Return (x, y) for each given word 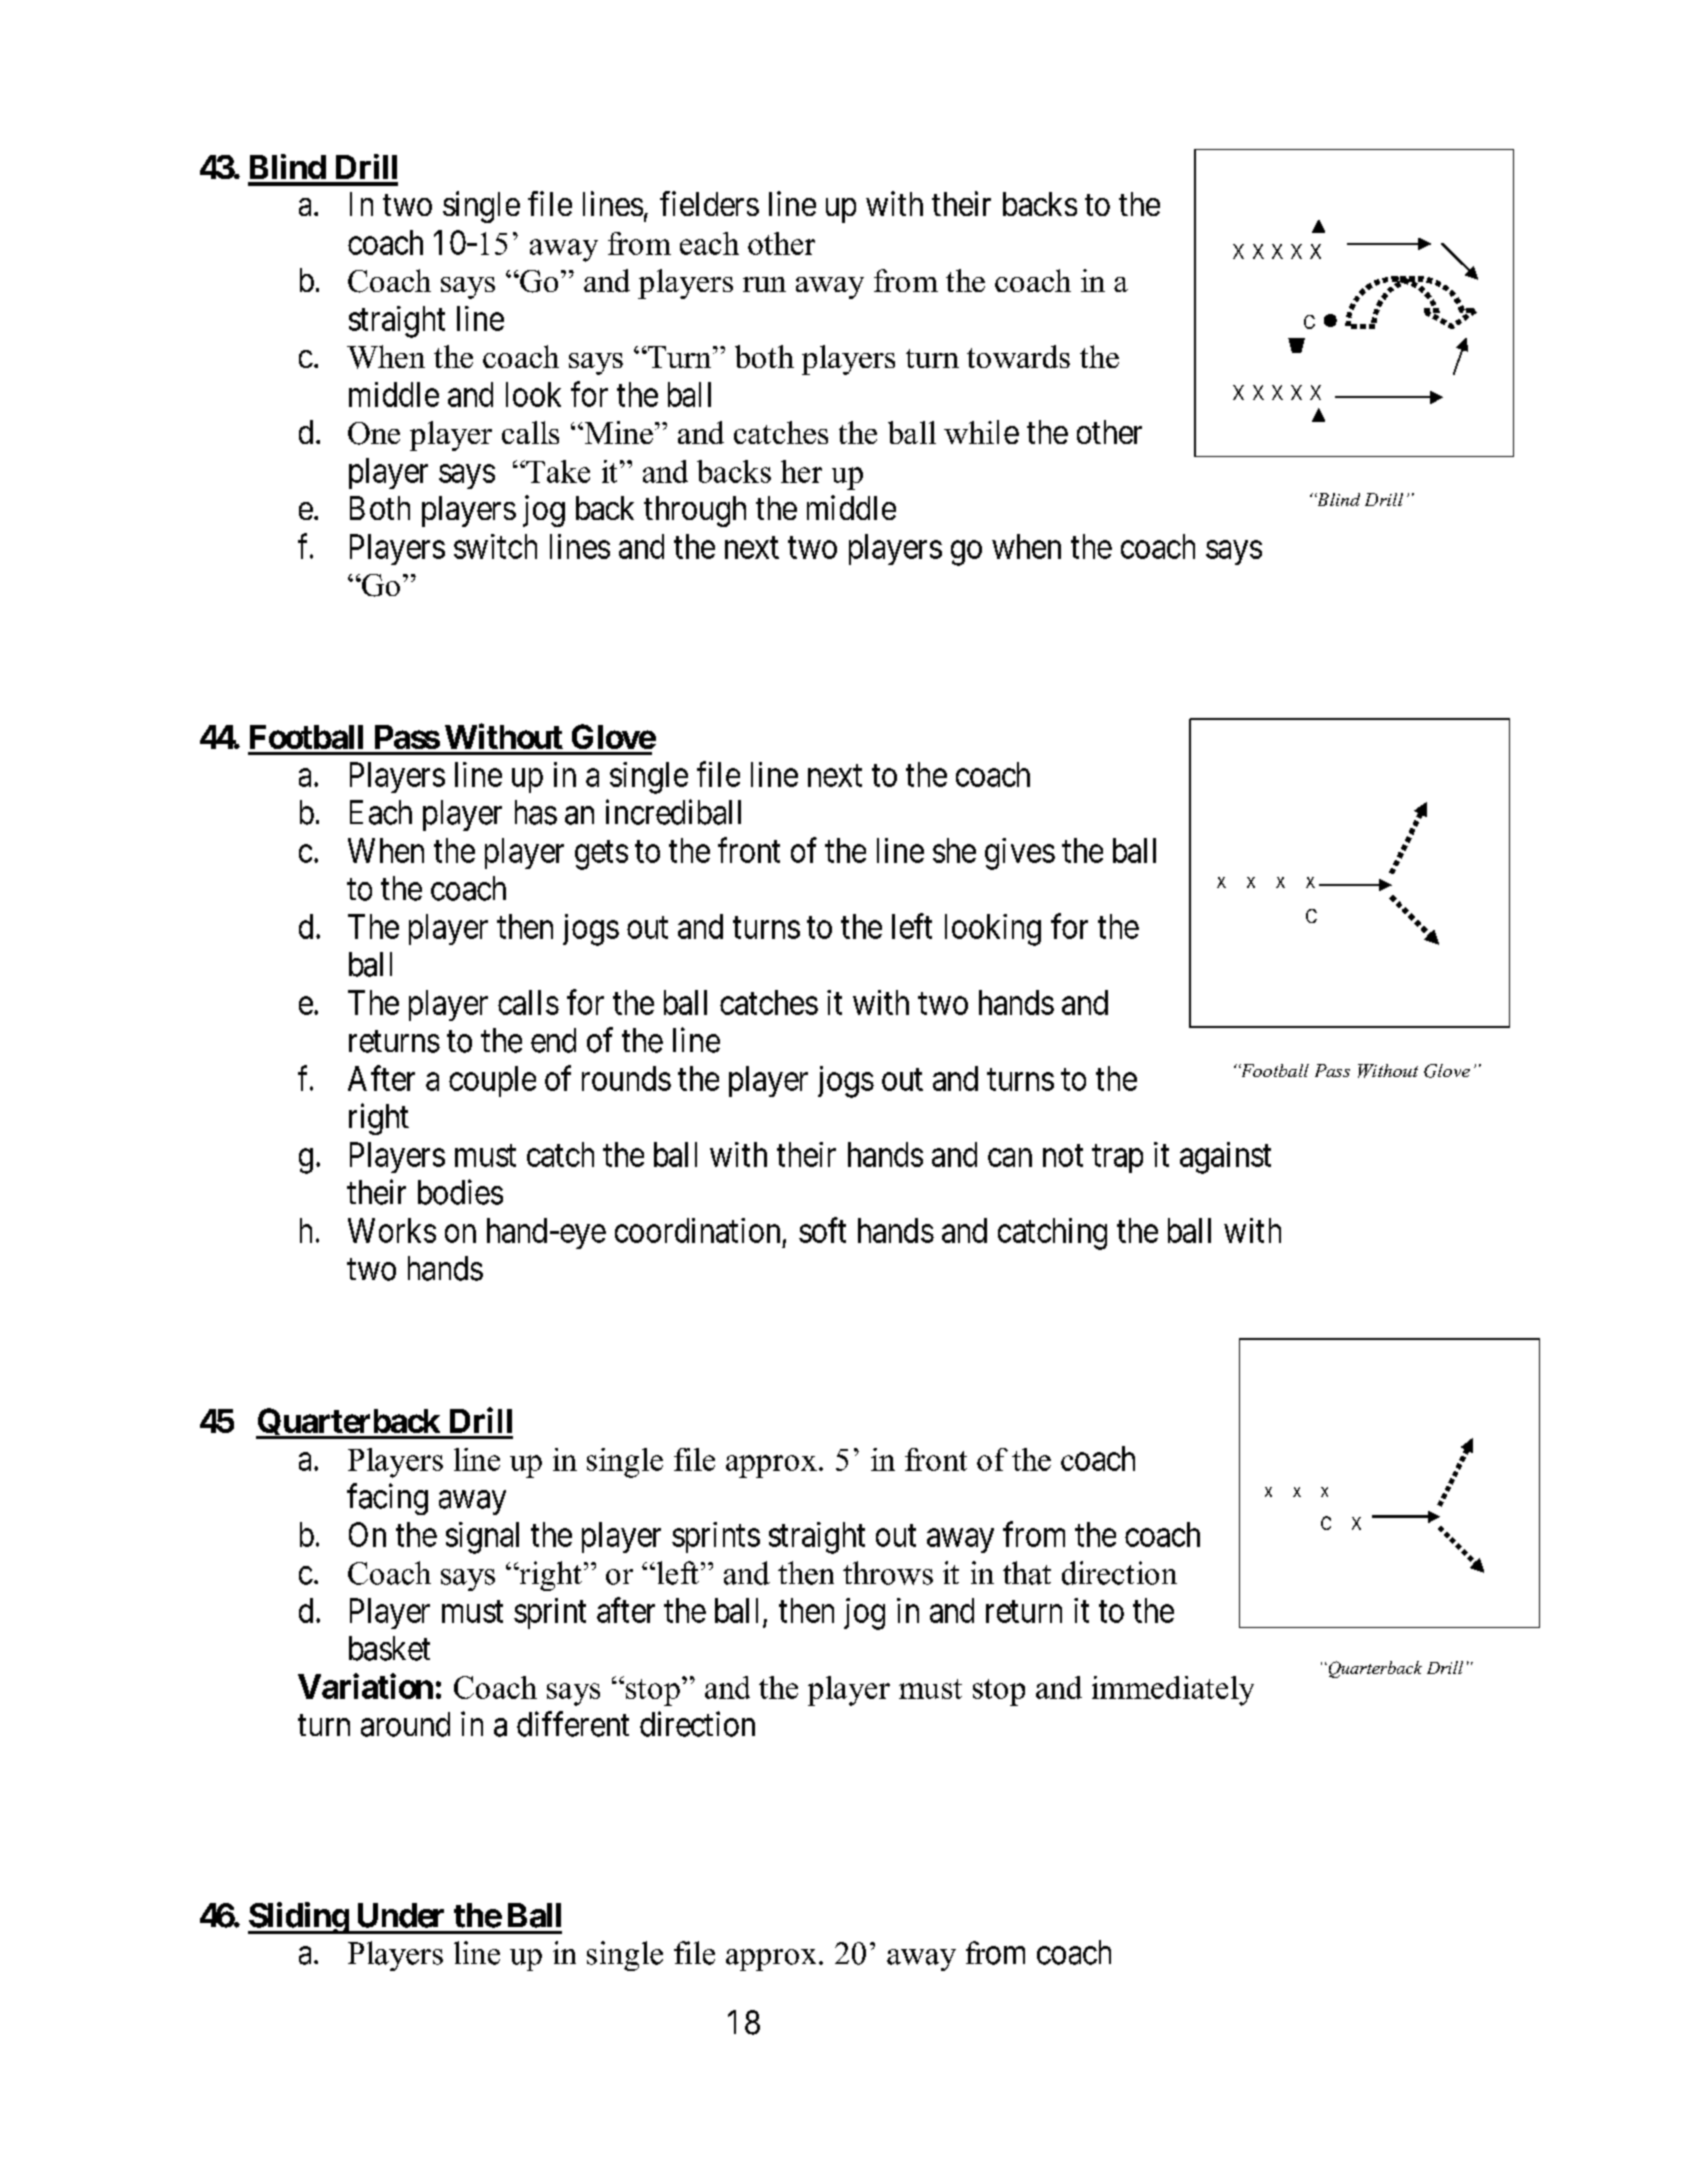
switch (495, 546)
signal (482, 1538)
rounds (626, 1078)
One (374, 433)
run (764, 284)
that (1027, 1573)
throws (888, 1573)
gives (1020, 854)
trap (1117, 1159)
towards (1018, 356)
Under (401, 1915)
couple (492, 1081)
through (695, 511)
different (573, 1724)
